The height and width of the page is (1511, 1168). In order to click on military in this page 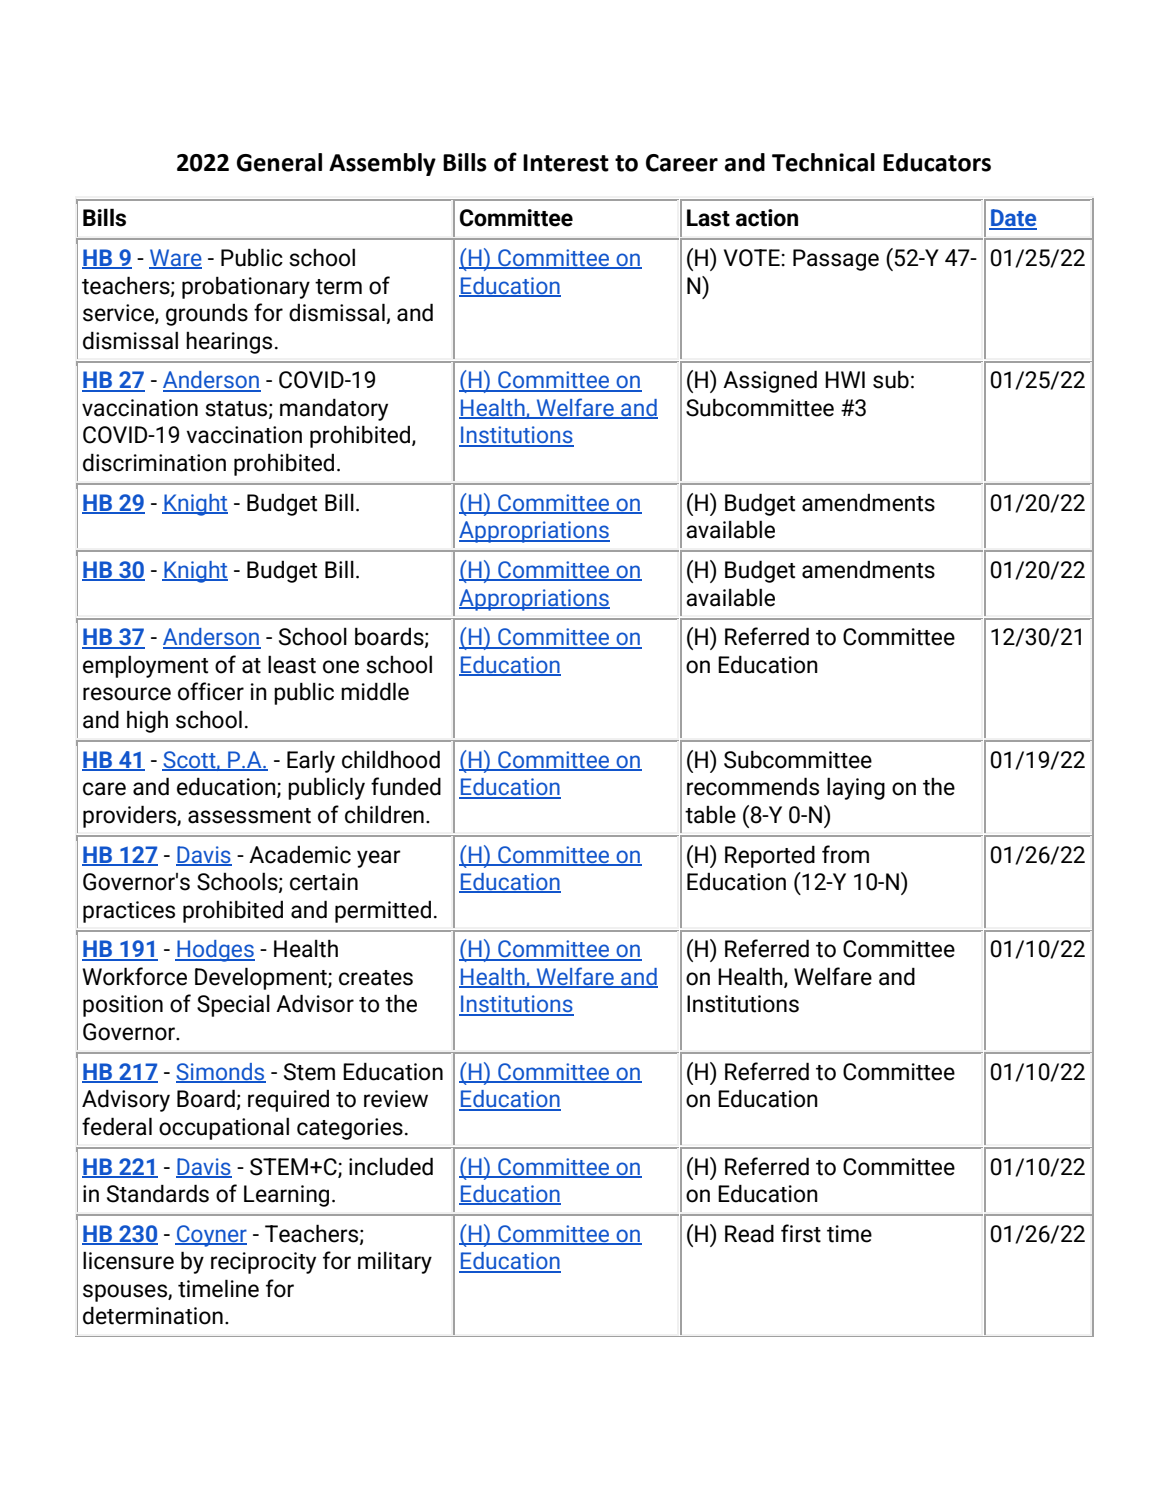, I will do `click(395, 1263)`.
